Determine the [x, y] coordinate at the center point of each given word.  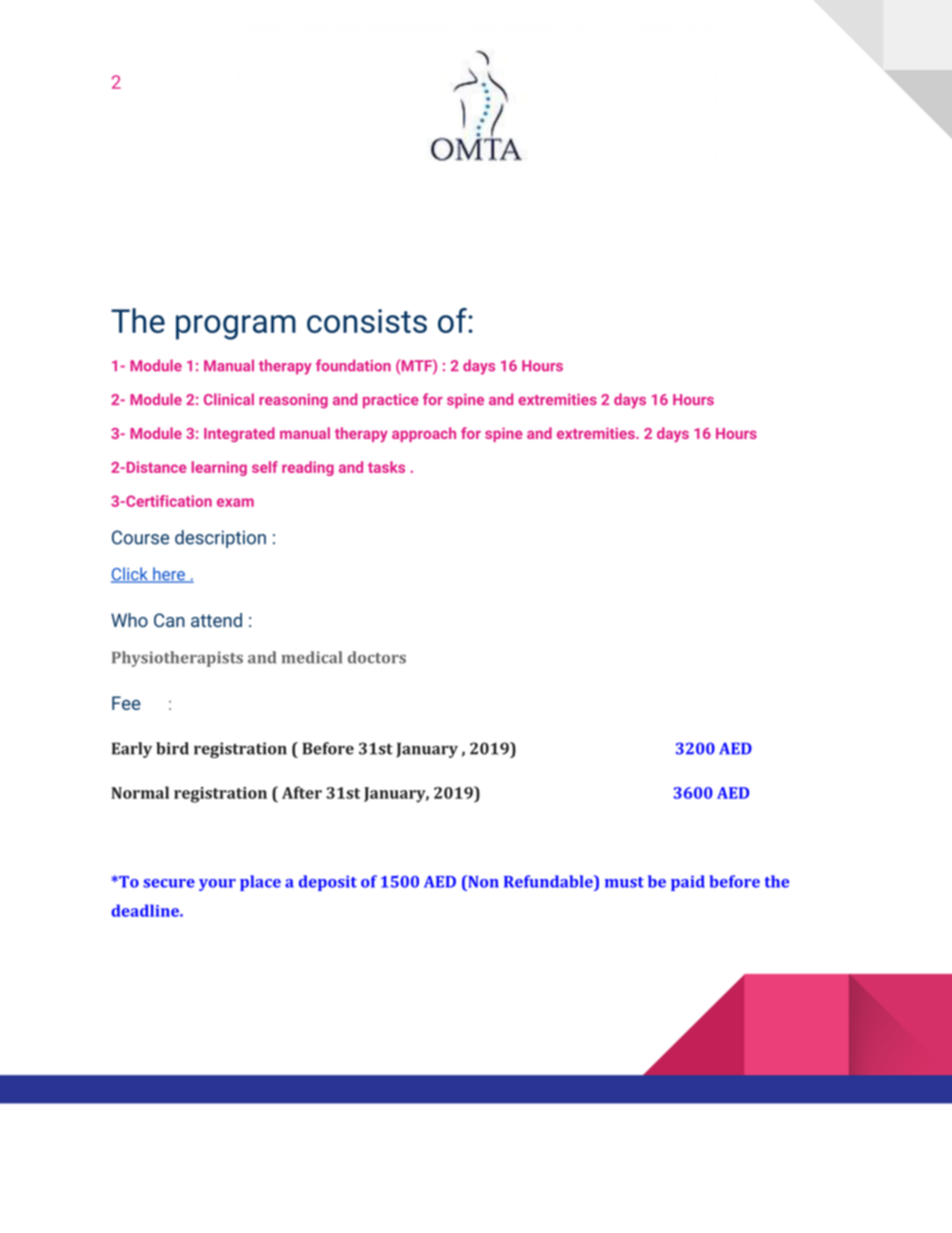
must [624, 882]
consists [367, 321]
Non [482, 881]
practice [391, 401]
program [236, 327]
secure [169, 883]
